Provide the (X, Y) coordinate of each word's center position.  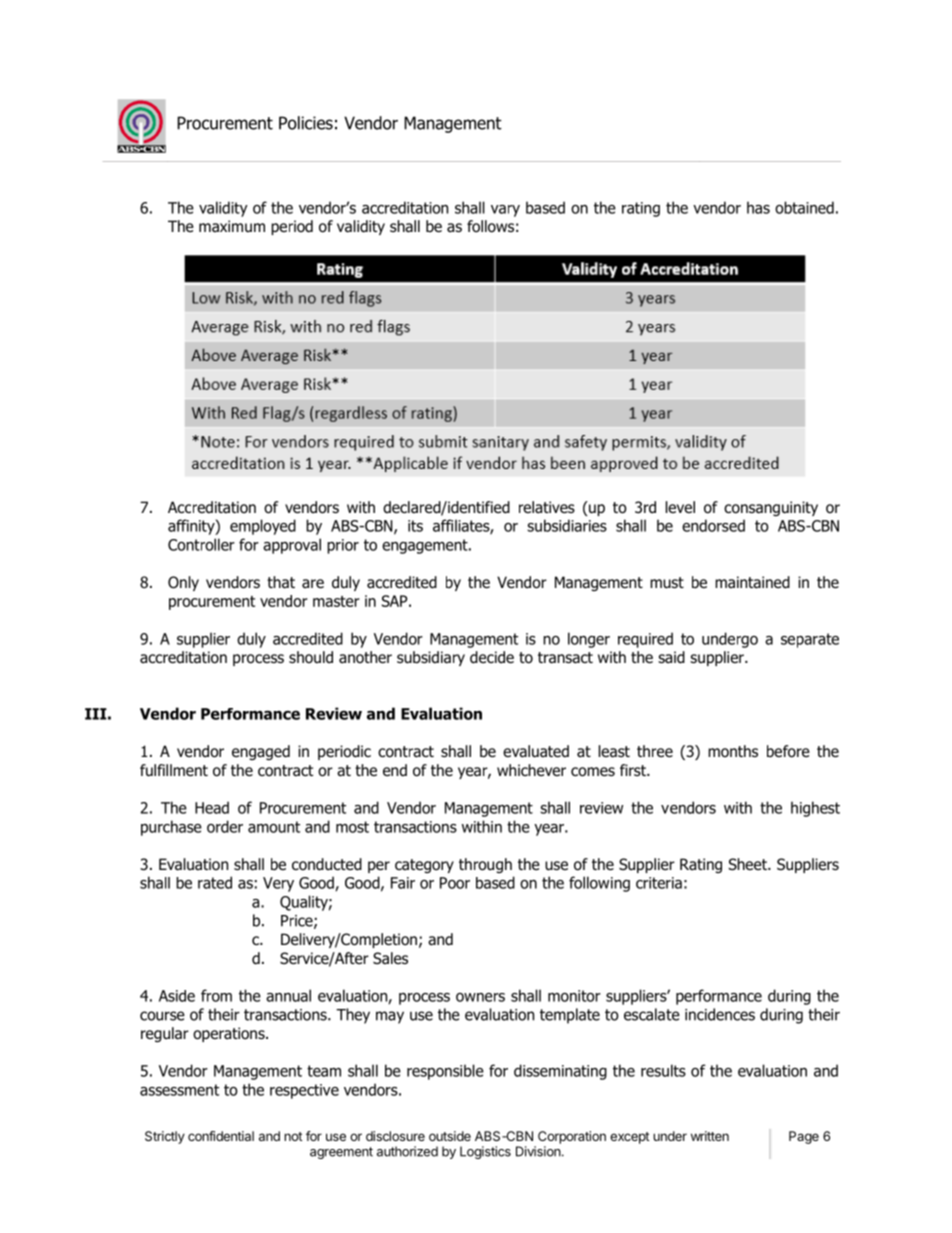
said (671, 657)
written (710, 1136)
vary (505, 211)
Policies (306, 123)
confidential (221, 1136)
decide (492, 657)
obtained (804, 207)
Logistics (485, 1152)
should (311, 657)
